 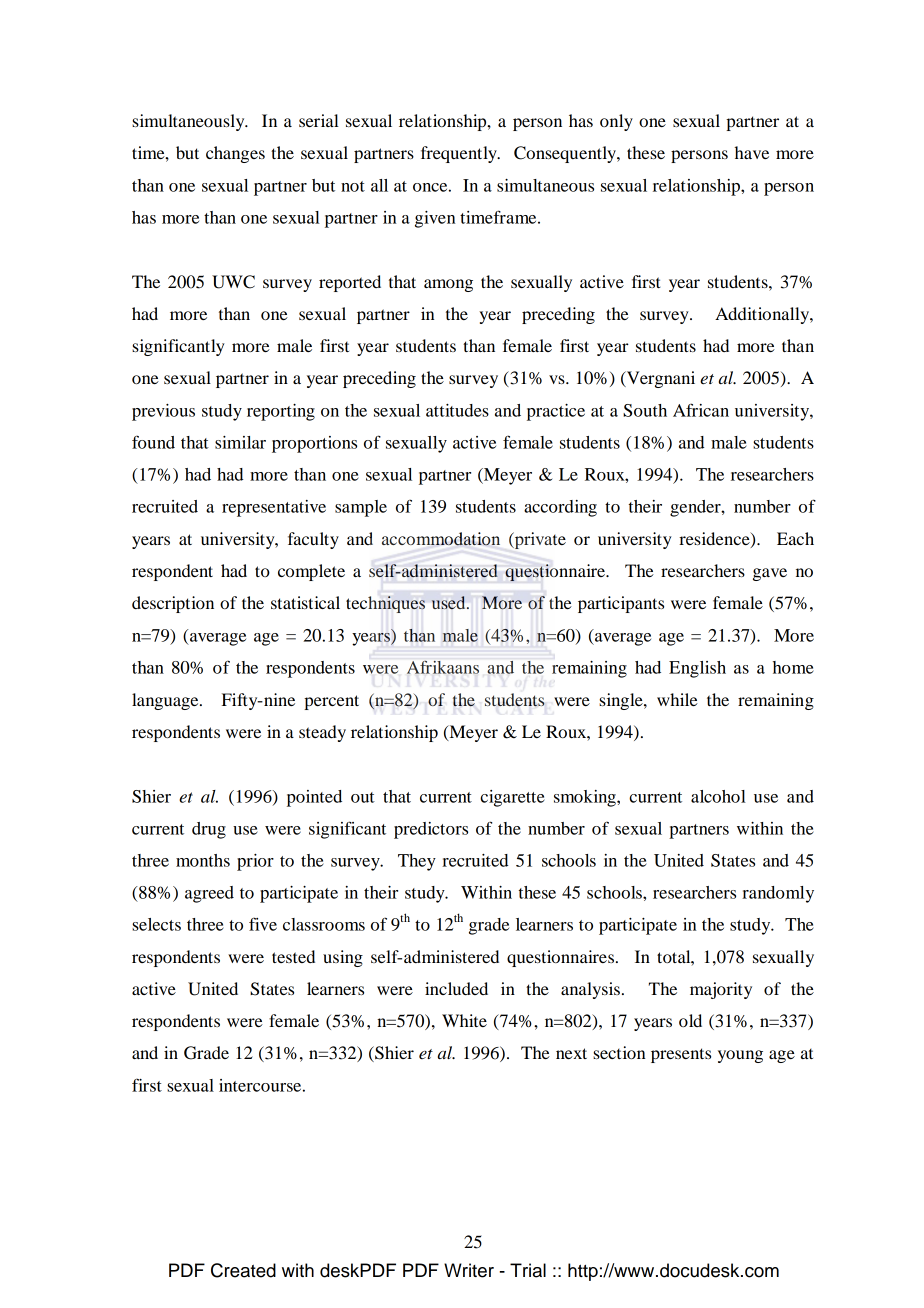 I want to click on African, so click(x=701, y=410).
